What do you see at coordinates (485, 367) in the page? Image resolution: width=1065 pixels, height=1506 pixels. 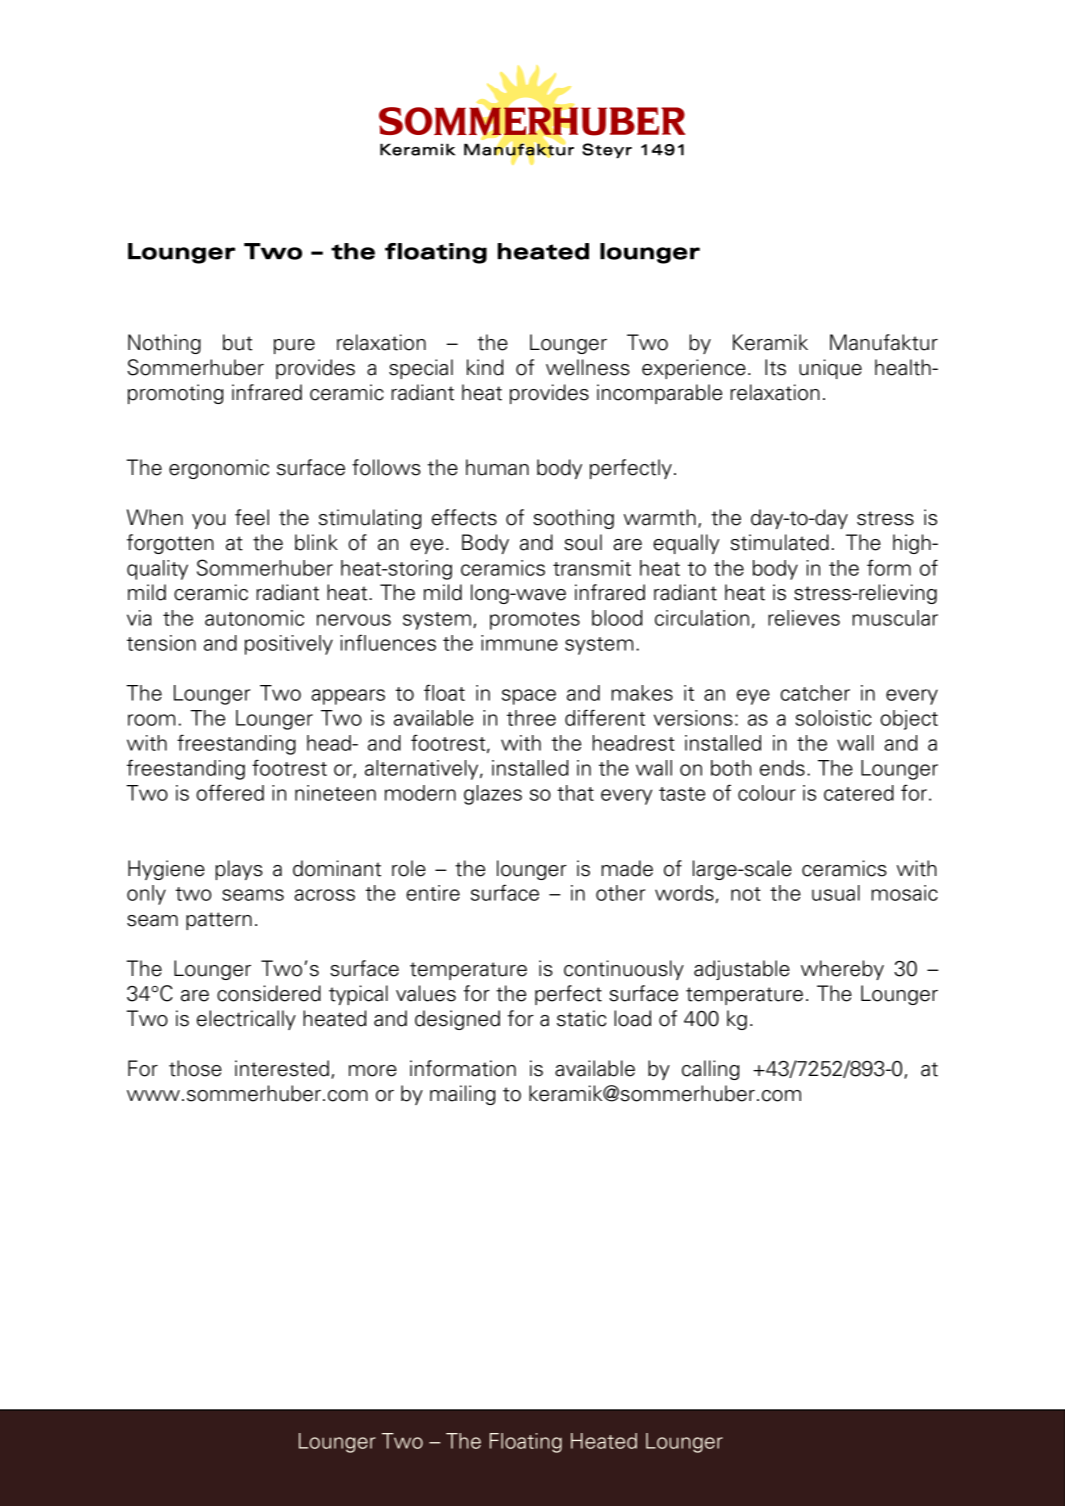 I see `kind` at bounding box center [485, 367].
